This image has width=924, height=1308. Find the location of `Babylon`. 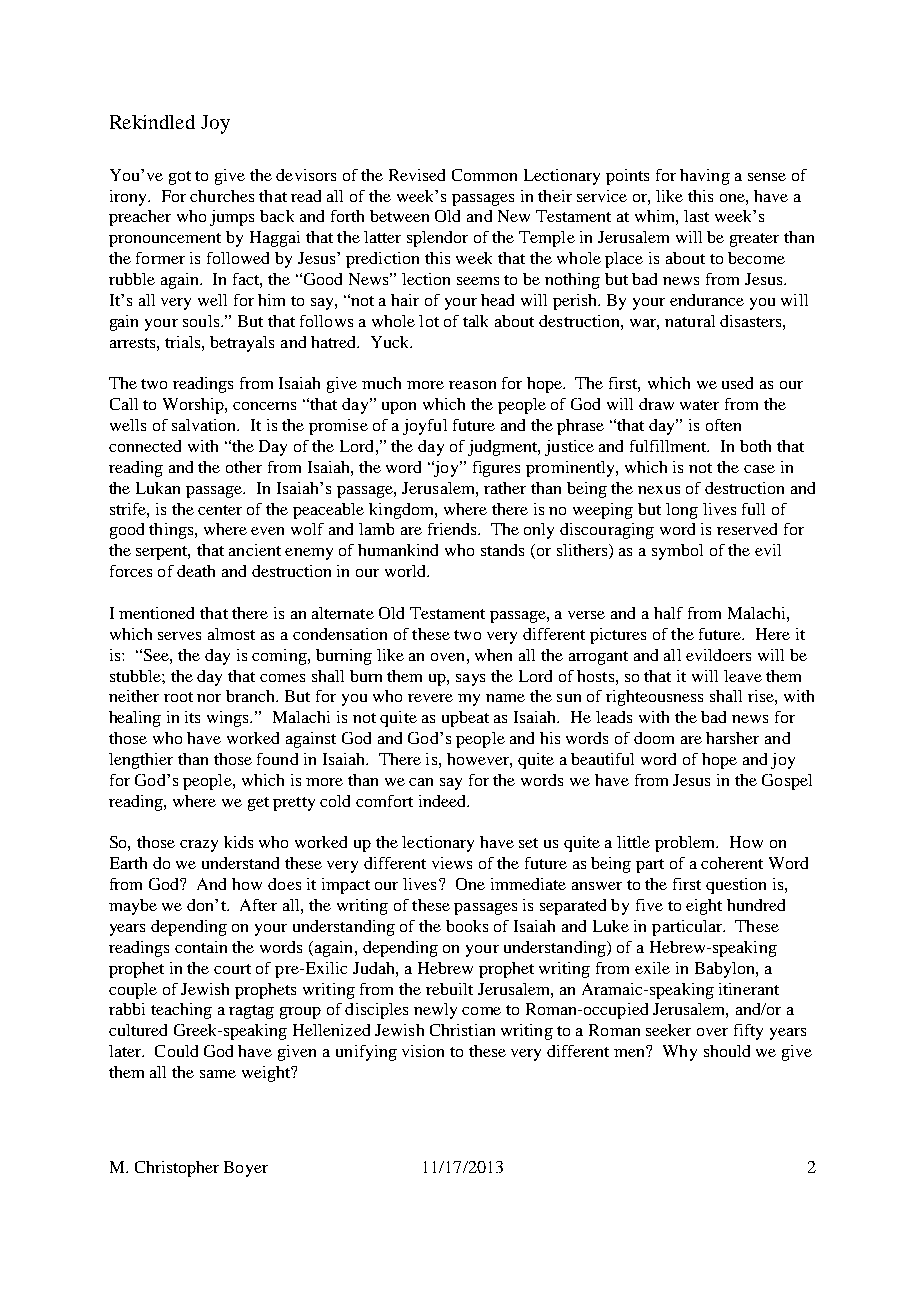

Babylon is located at coordinates (726, 970).
